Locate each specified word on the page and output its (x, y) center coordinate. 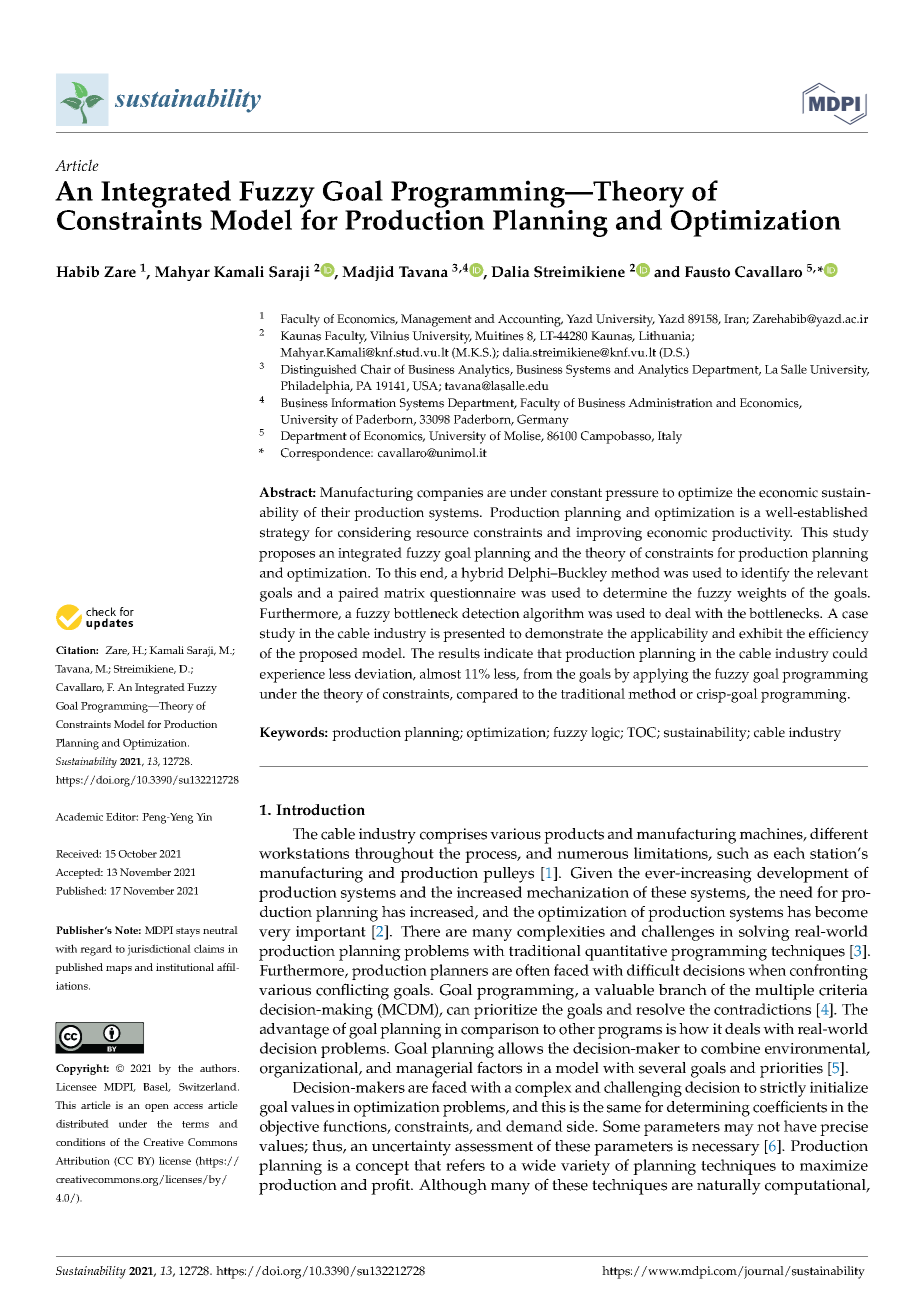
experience (292, 676)
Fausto (707, 272)
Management (436, 320)
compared (487, 695)
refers (465, 1165)
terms (195, 1124)
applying (661, 675)
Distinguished (319, 370)
